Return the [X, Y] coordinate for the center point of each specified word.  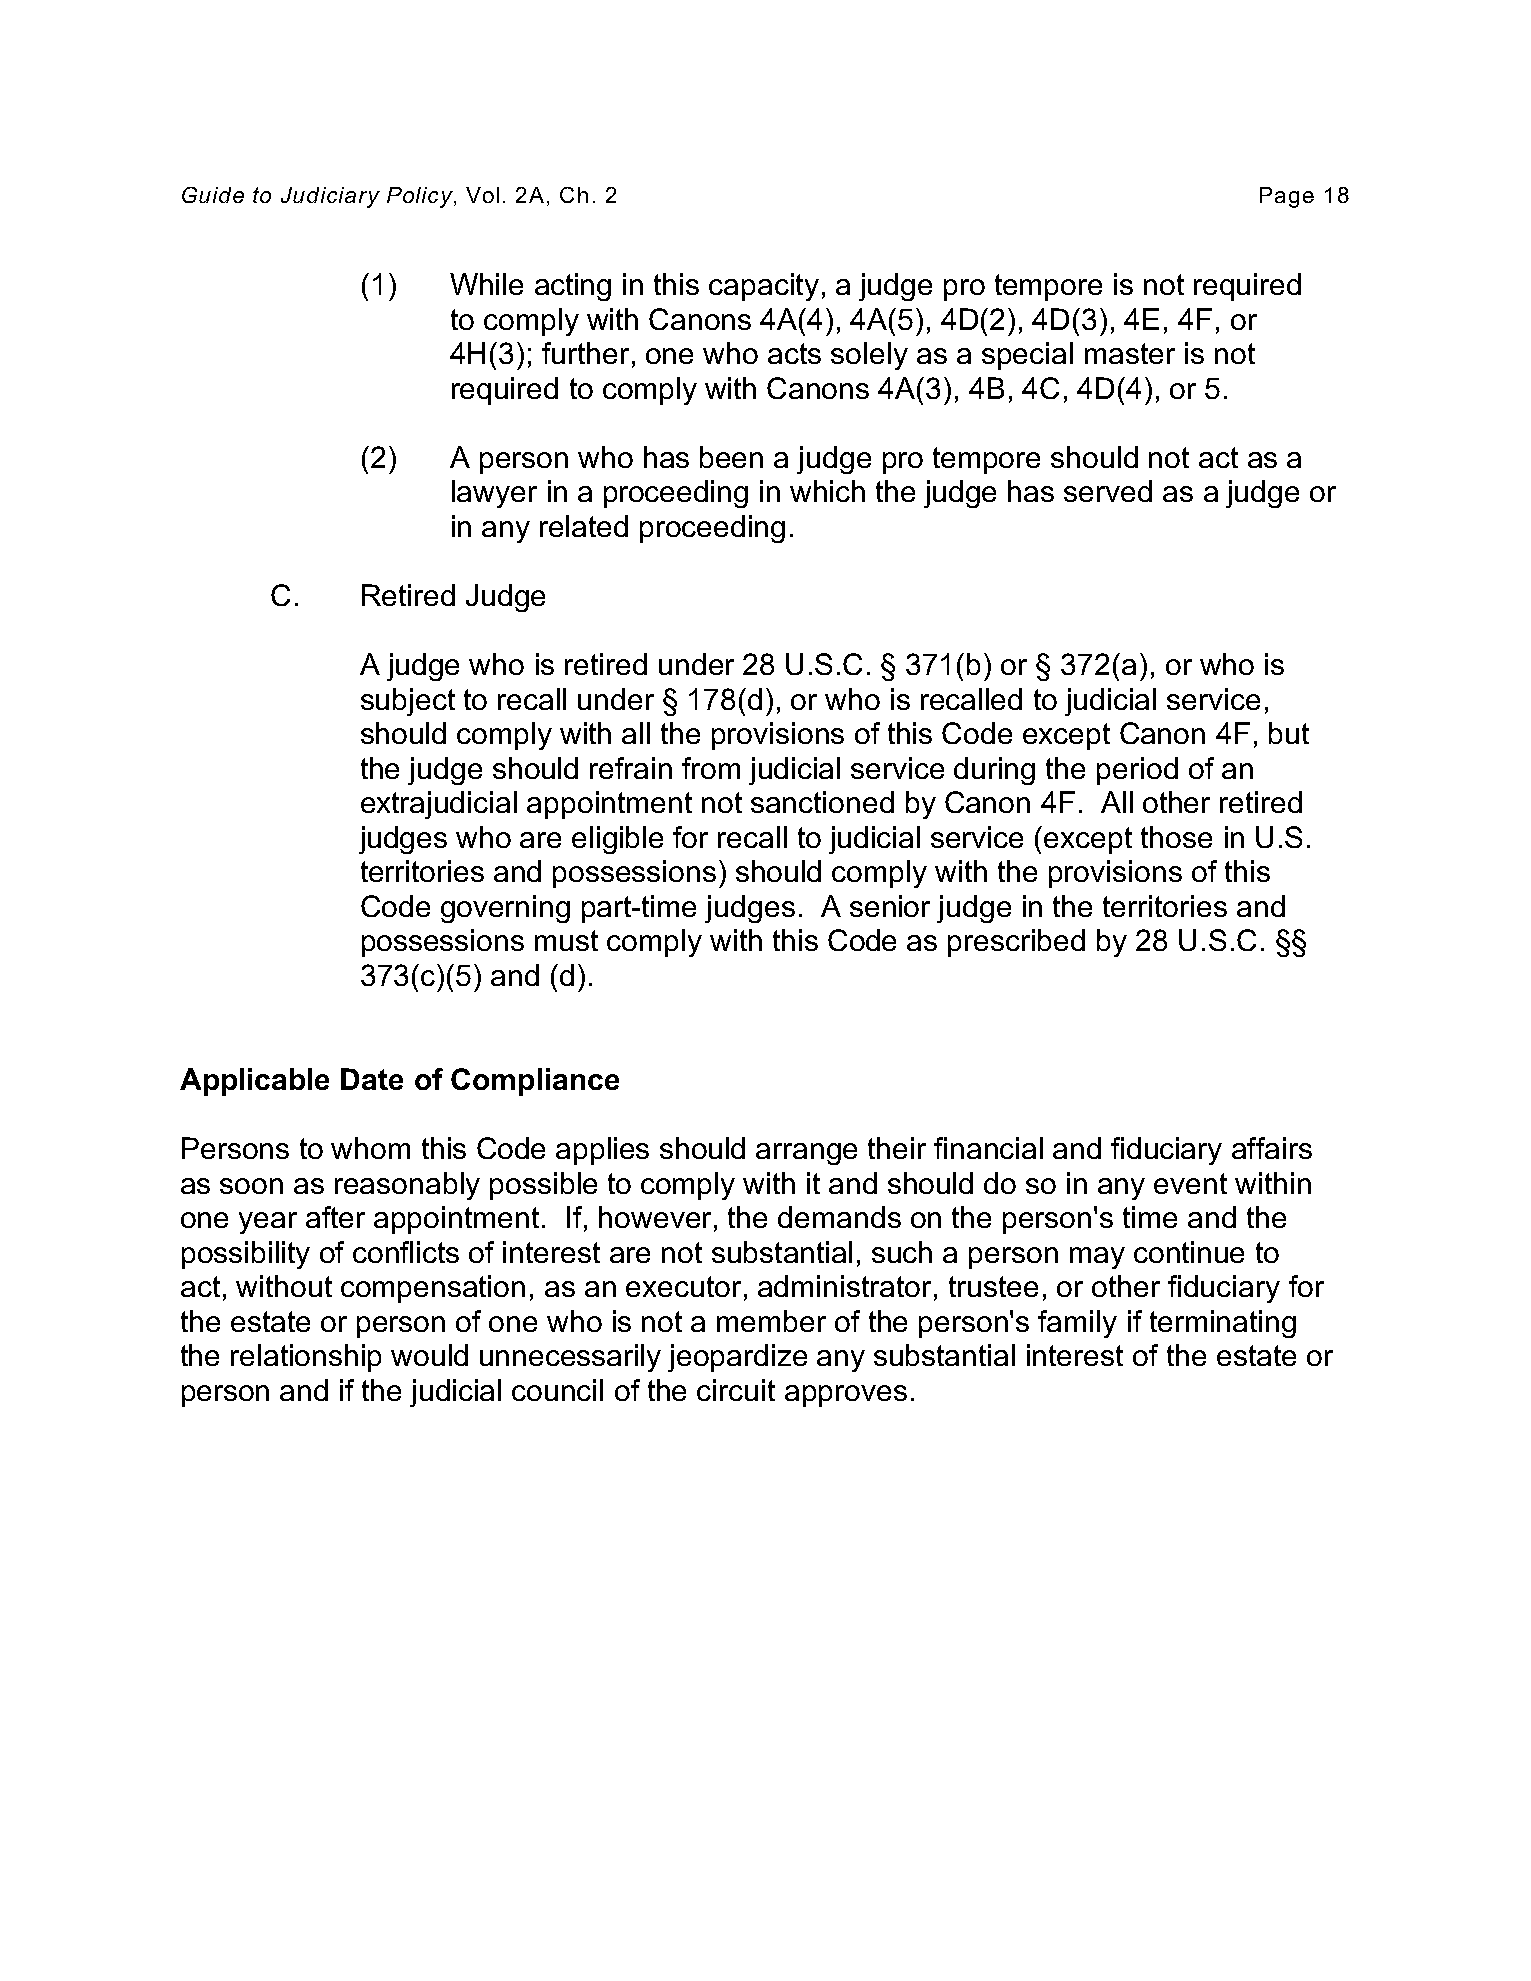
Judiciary [330, 197]
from [711, 768]
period [1137, 771]
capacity [764, 287]
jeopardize [737, 1358]
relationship [306, 1358]
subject [408, 702]
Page [1287, 197]
